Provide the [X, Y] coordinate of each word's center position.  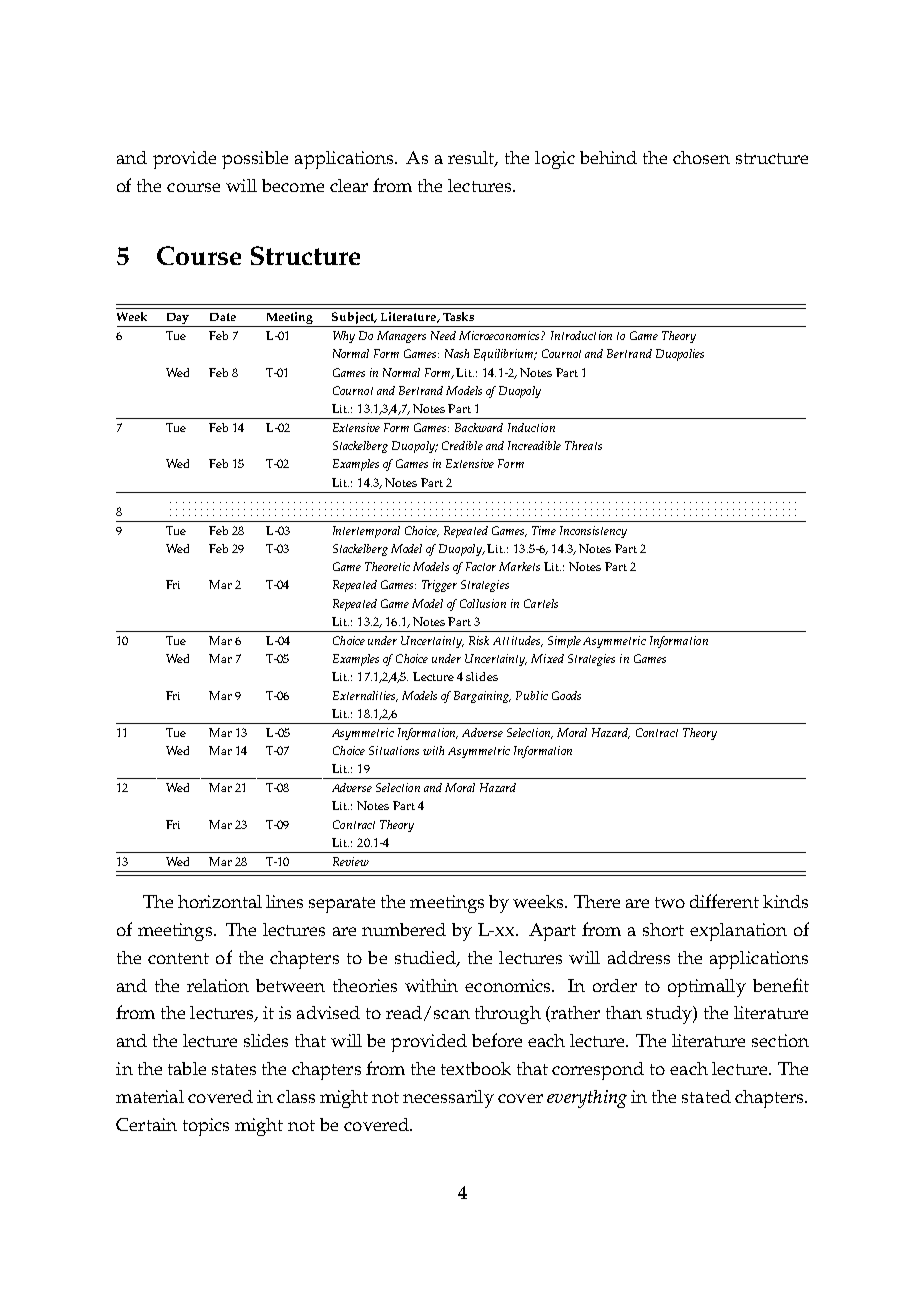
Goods [566, 695]
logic [555, 160]
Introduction [581, 335]
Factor [481, 566]
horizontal [220, 901]
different [724, 901]
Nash [457, 353]
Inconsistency [593, 532]
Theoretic [387, 566]
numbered [404, 929]
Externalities [365, 696]
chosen [701, 157]
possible [255, 160]
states [234, 1069]
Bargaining [482, 697]
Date [223, 317]
